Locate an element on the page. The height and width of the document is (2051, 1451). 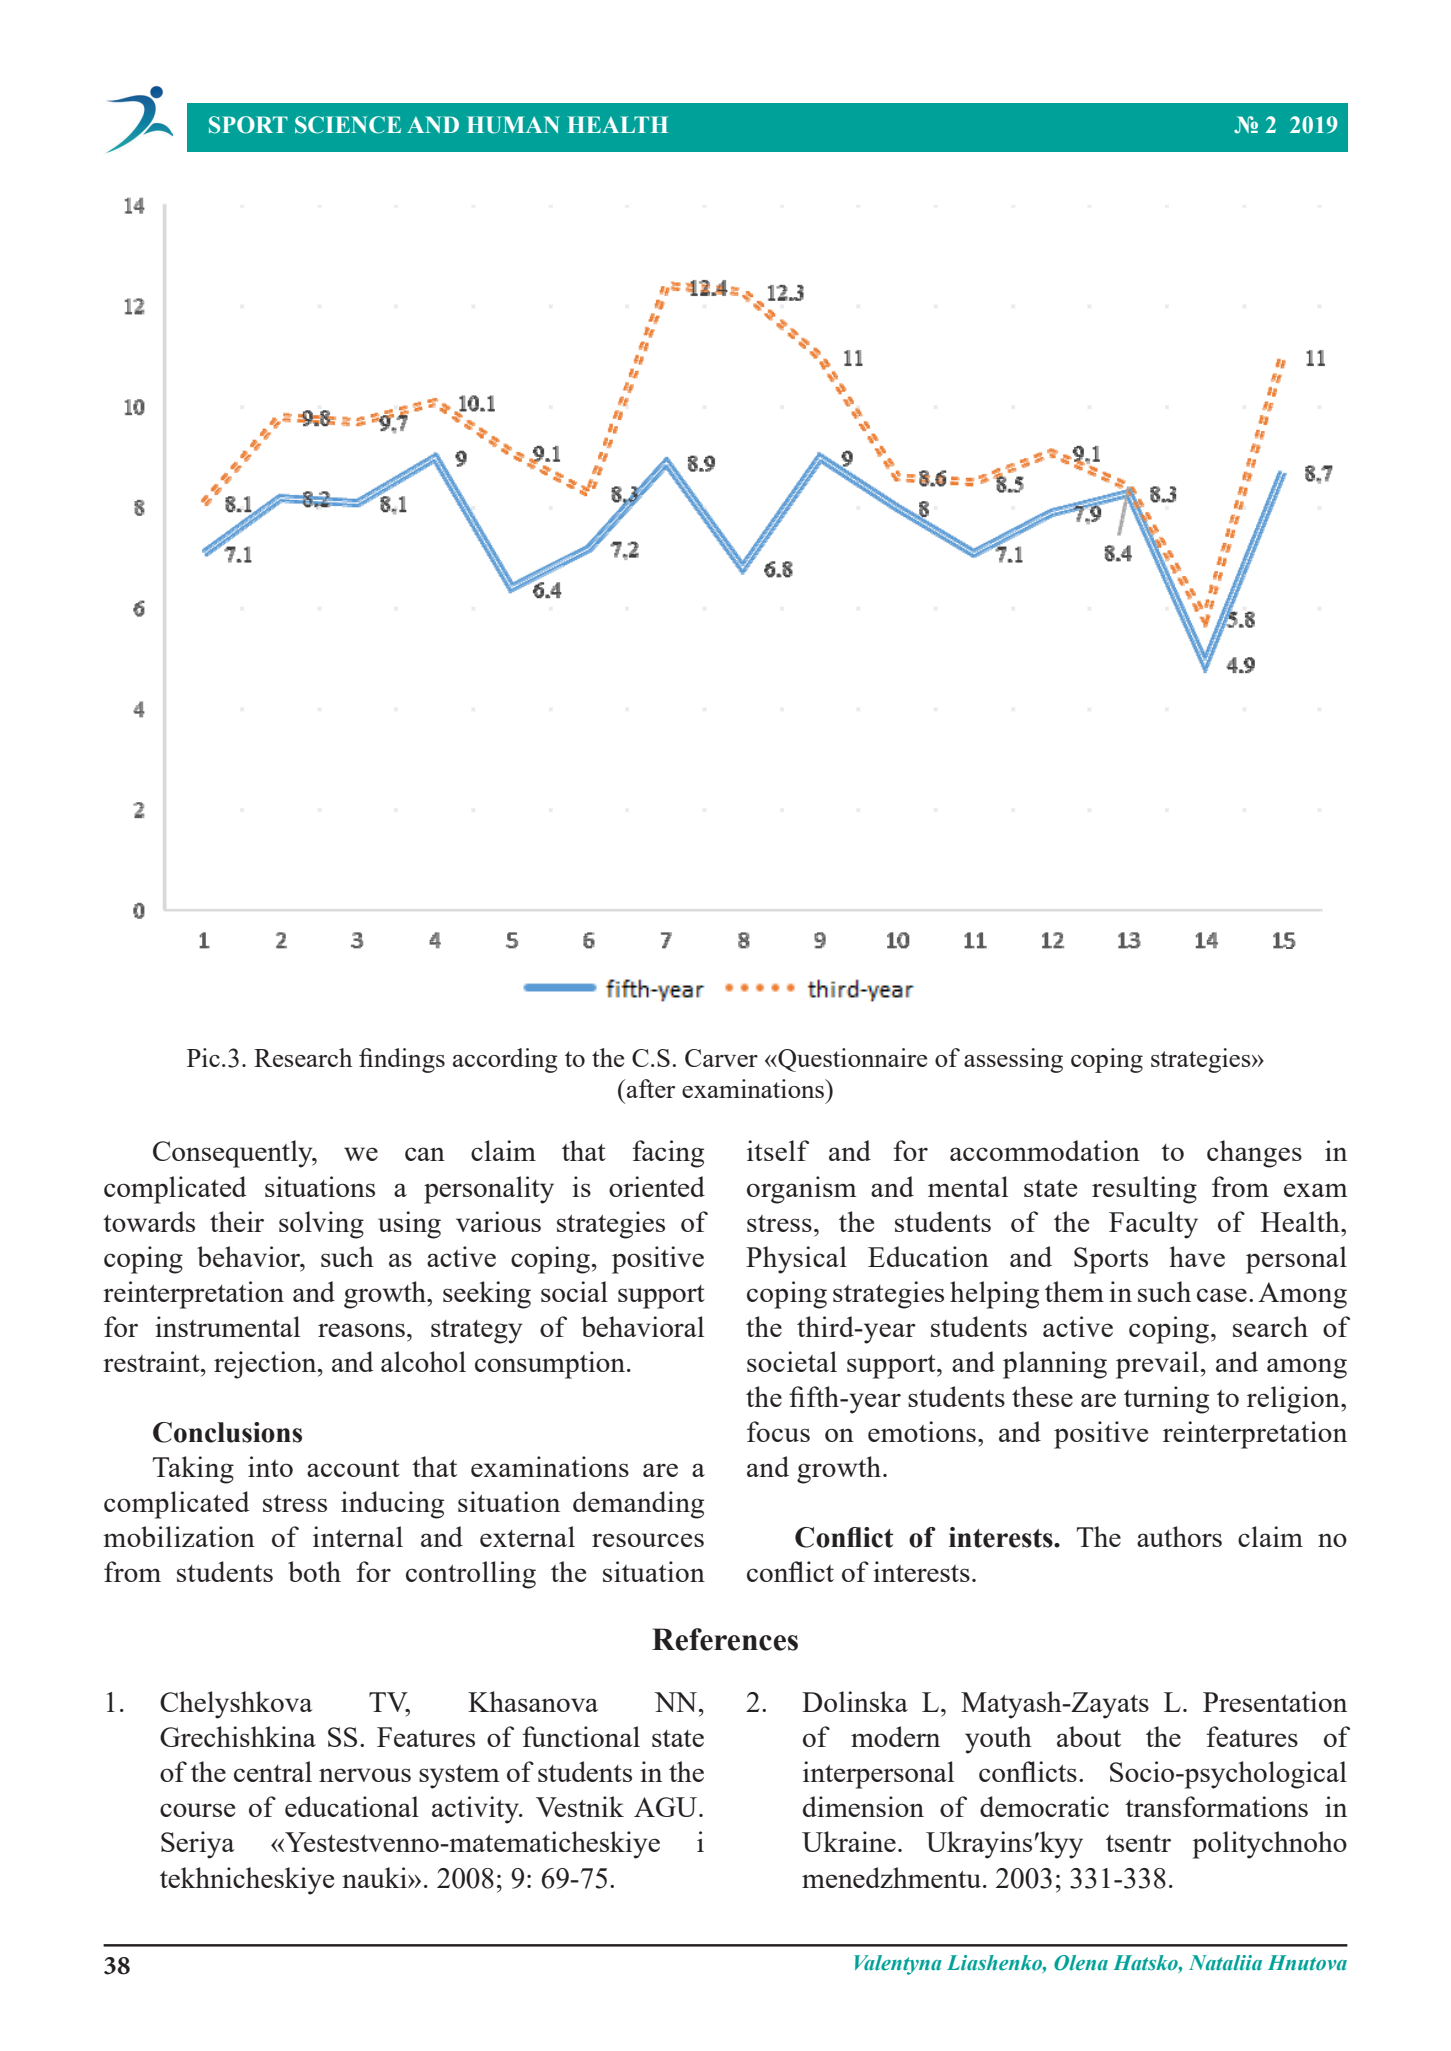
References is located at coordinates (725, 1639).
